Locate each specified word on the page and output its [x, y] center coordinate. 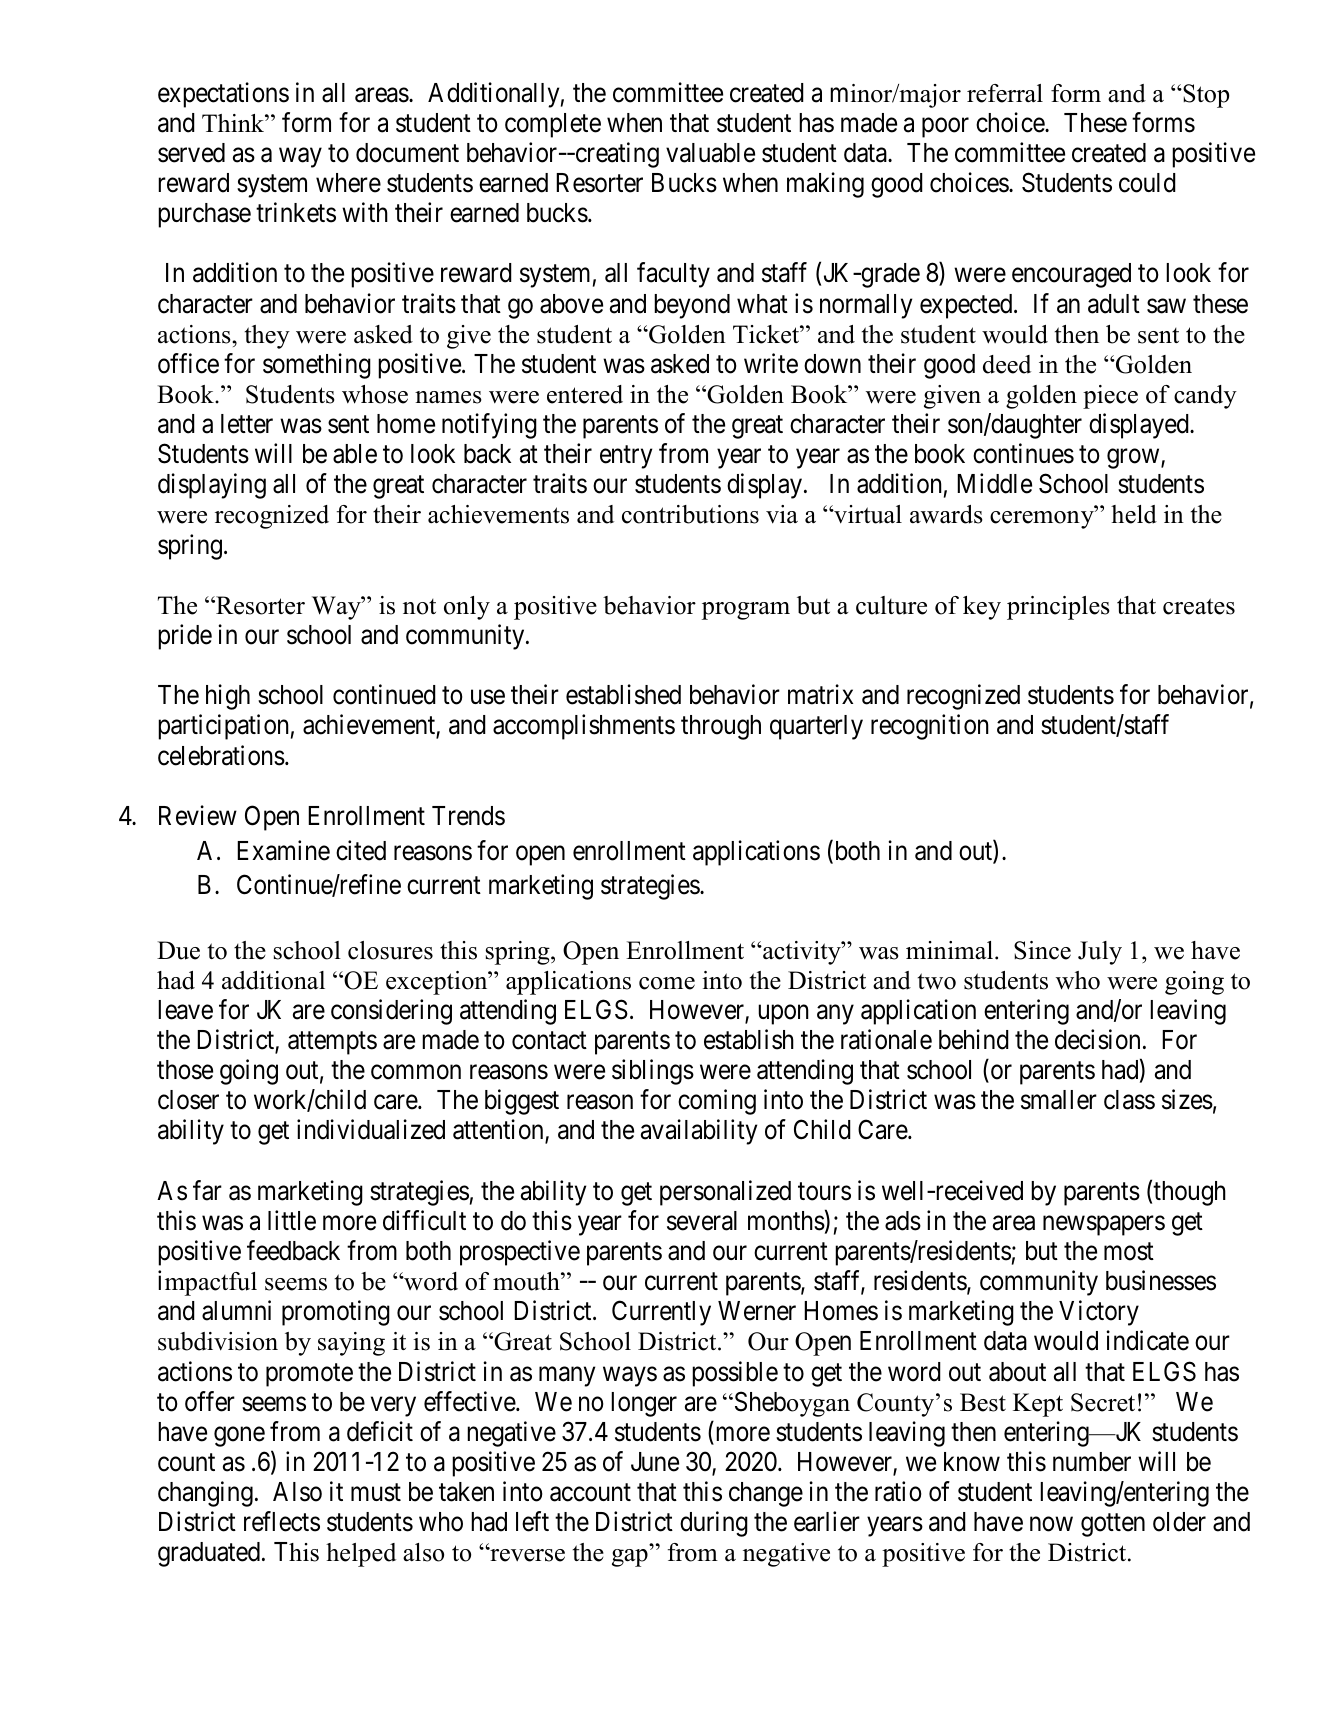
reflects [282, 1521]
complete [553, 125]
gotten [1113, 1525]
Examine [283, 850]
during [714, 1524]
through [721, 727]
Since [1042, 950]
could [1147, 183]
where [348, 183]
